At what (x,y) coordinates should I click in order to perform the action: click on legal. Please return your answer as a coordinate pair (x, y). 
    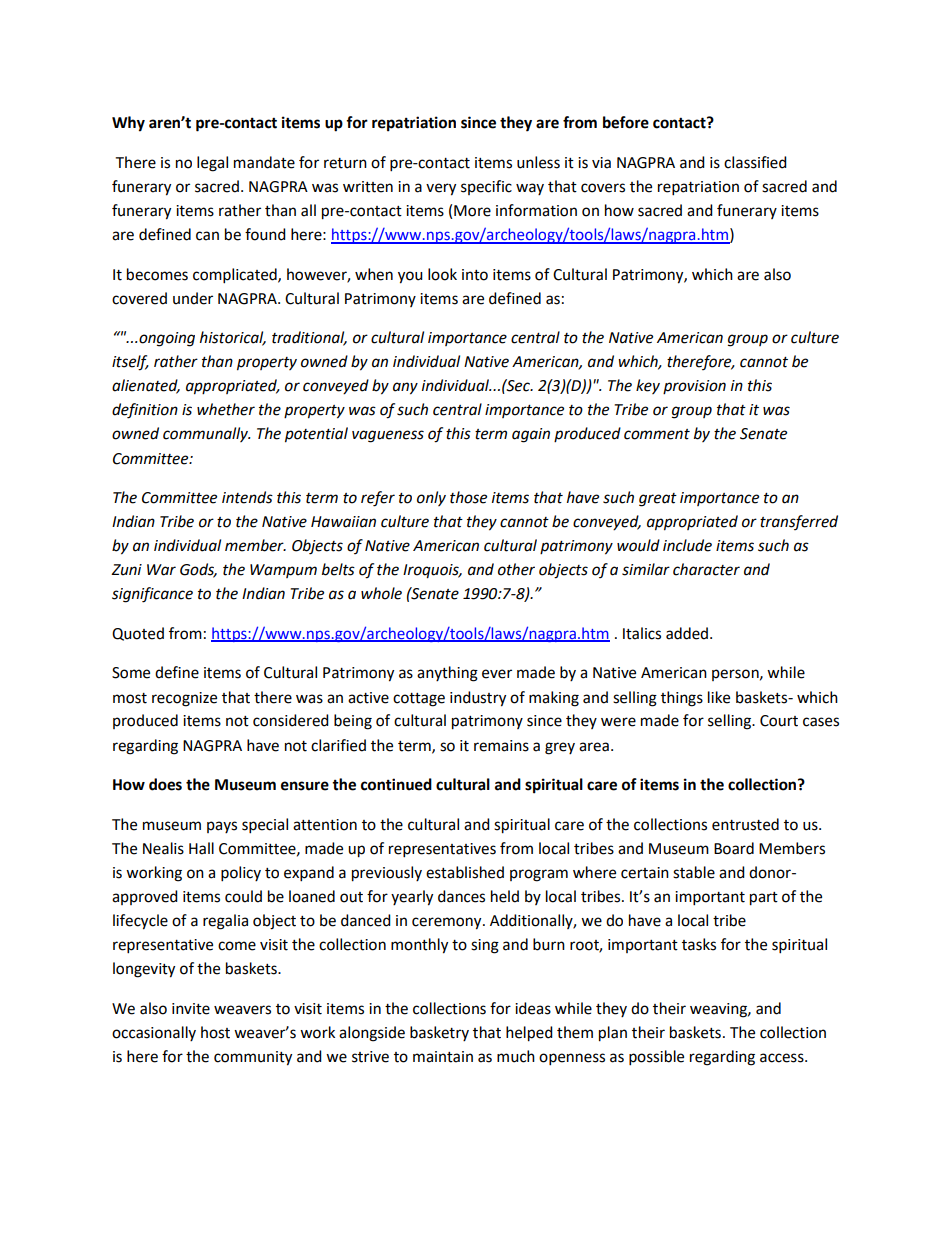
    Looking at the image, I should click on (212, 164).
